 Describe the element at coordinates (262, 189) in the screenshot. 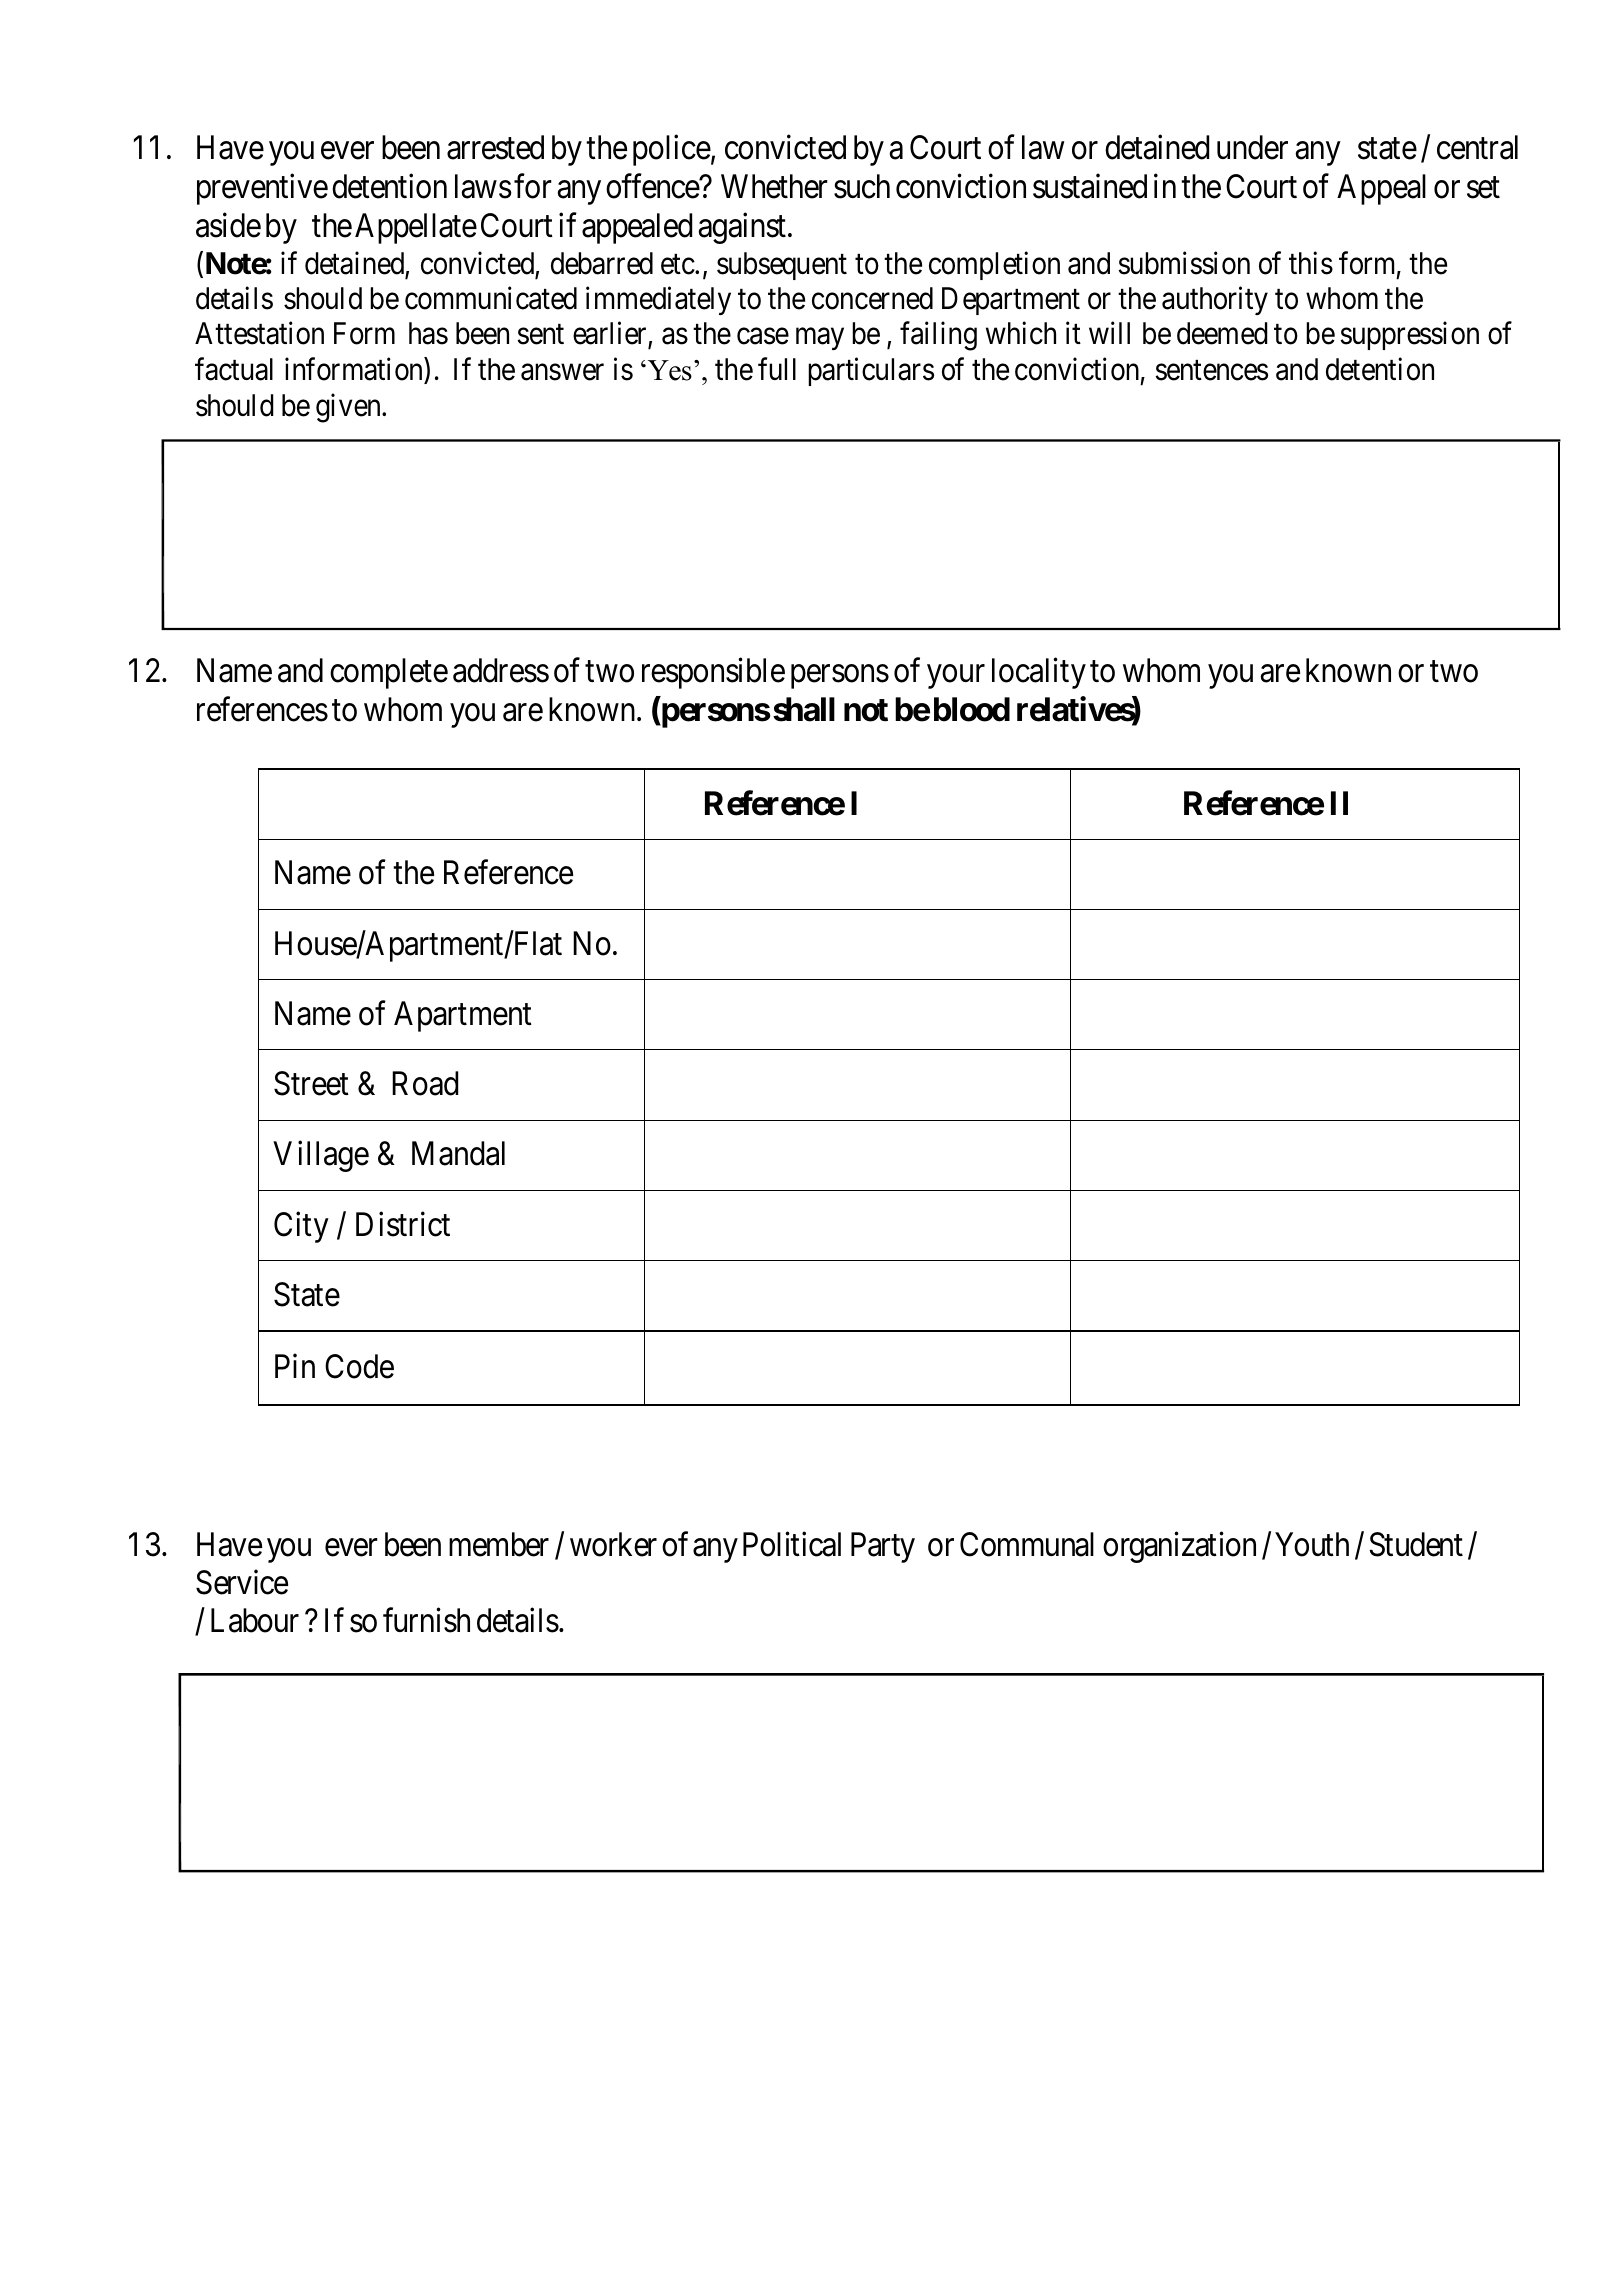

I see `preventive` at that location.
